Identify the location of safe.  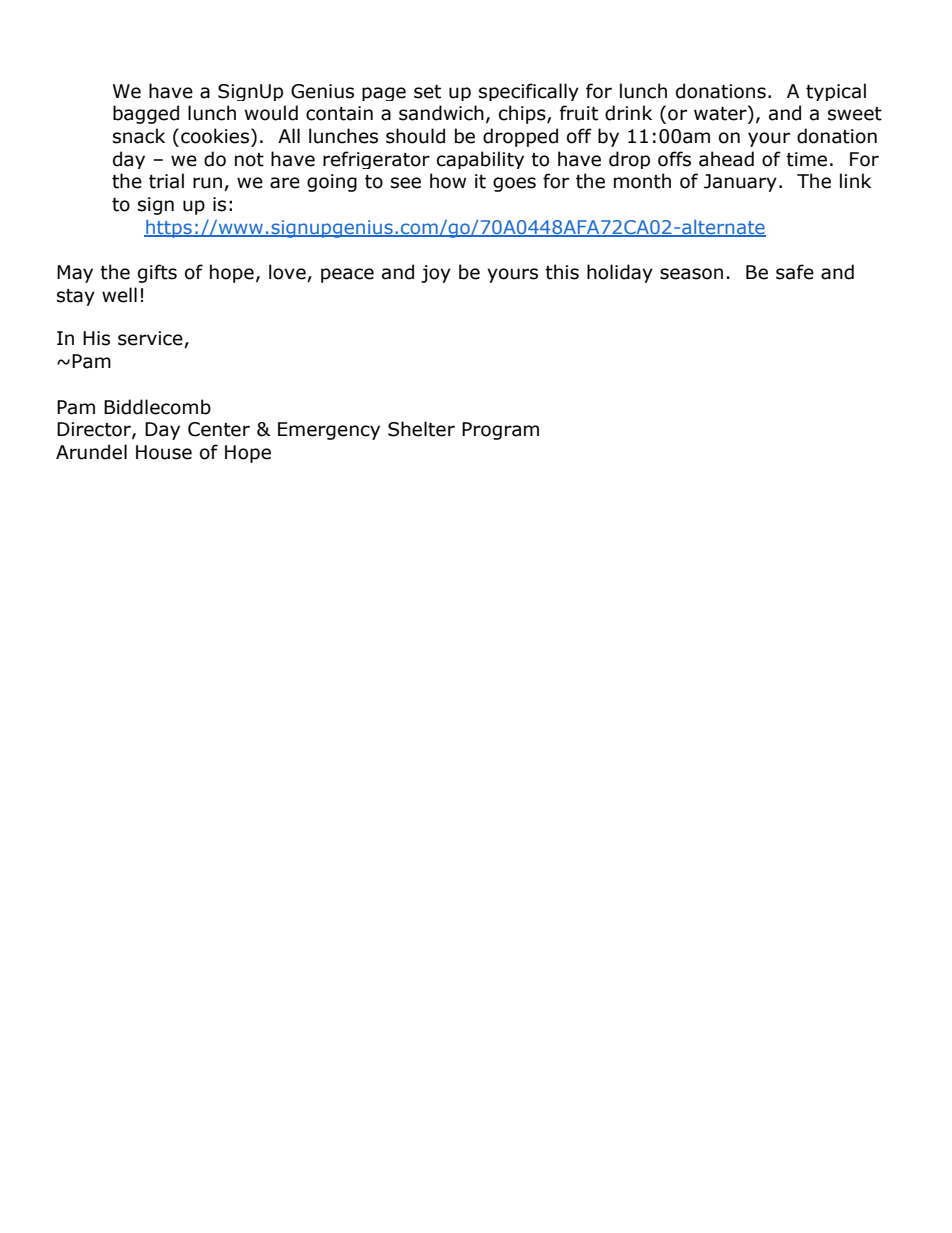
(795, 272).
